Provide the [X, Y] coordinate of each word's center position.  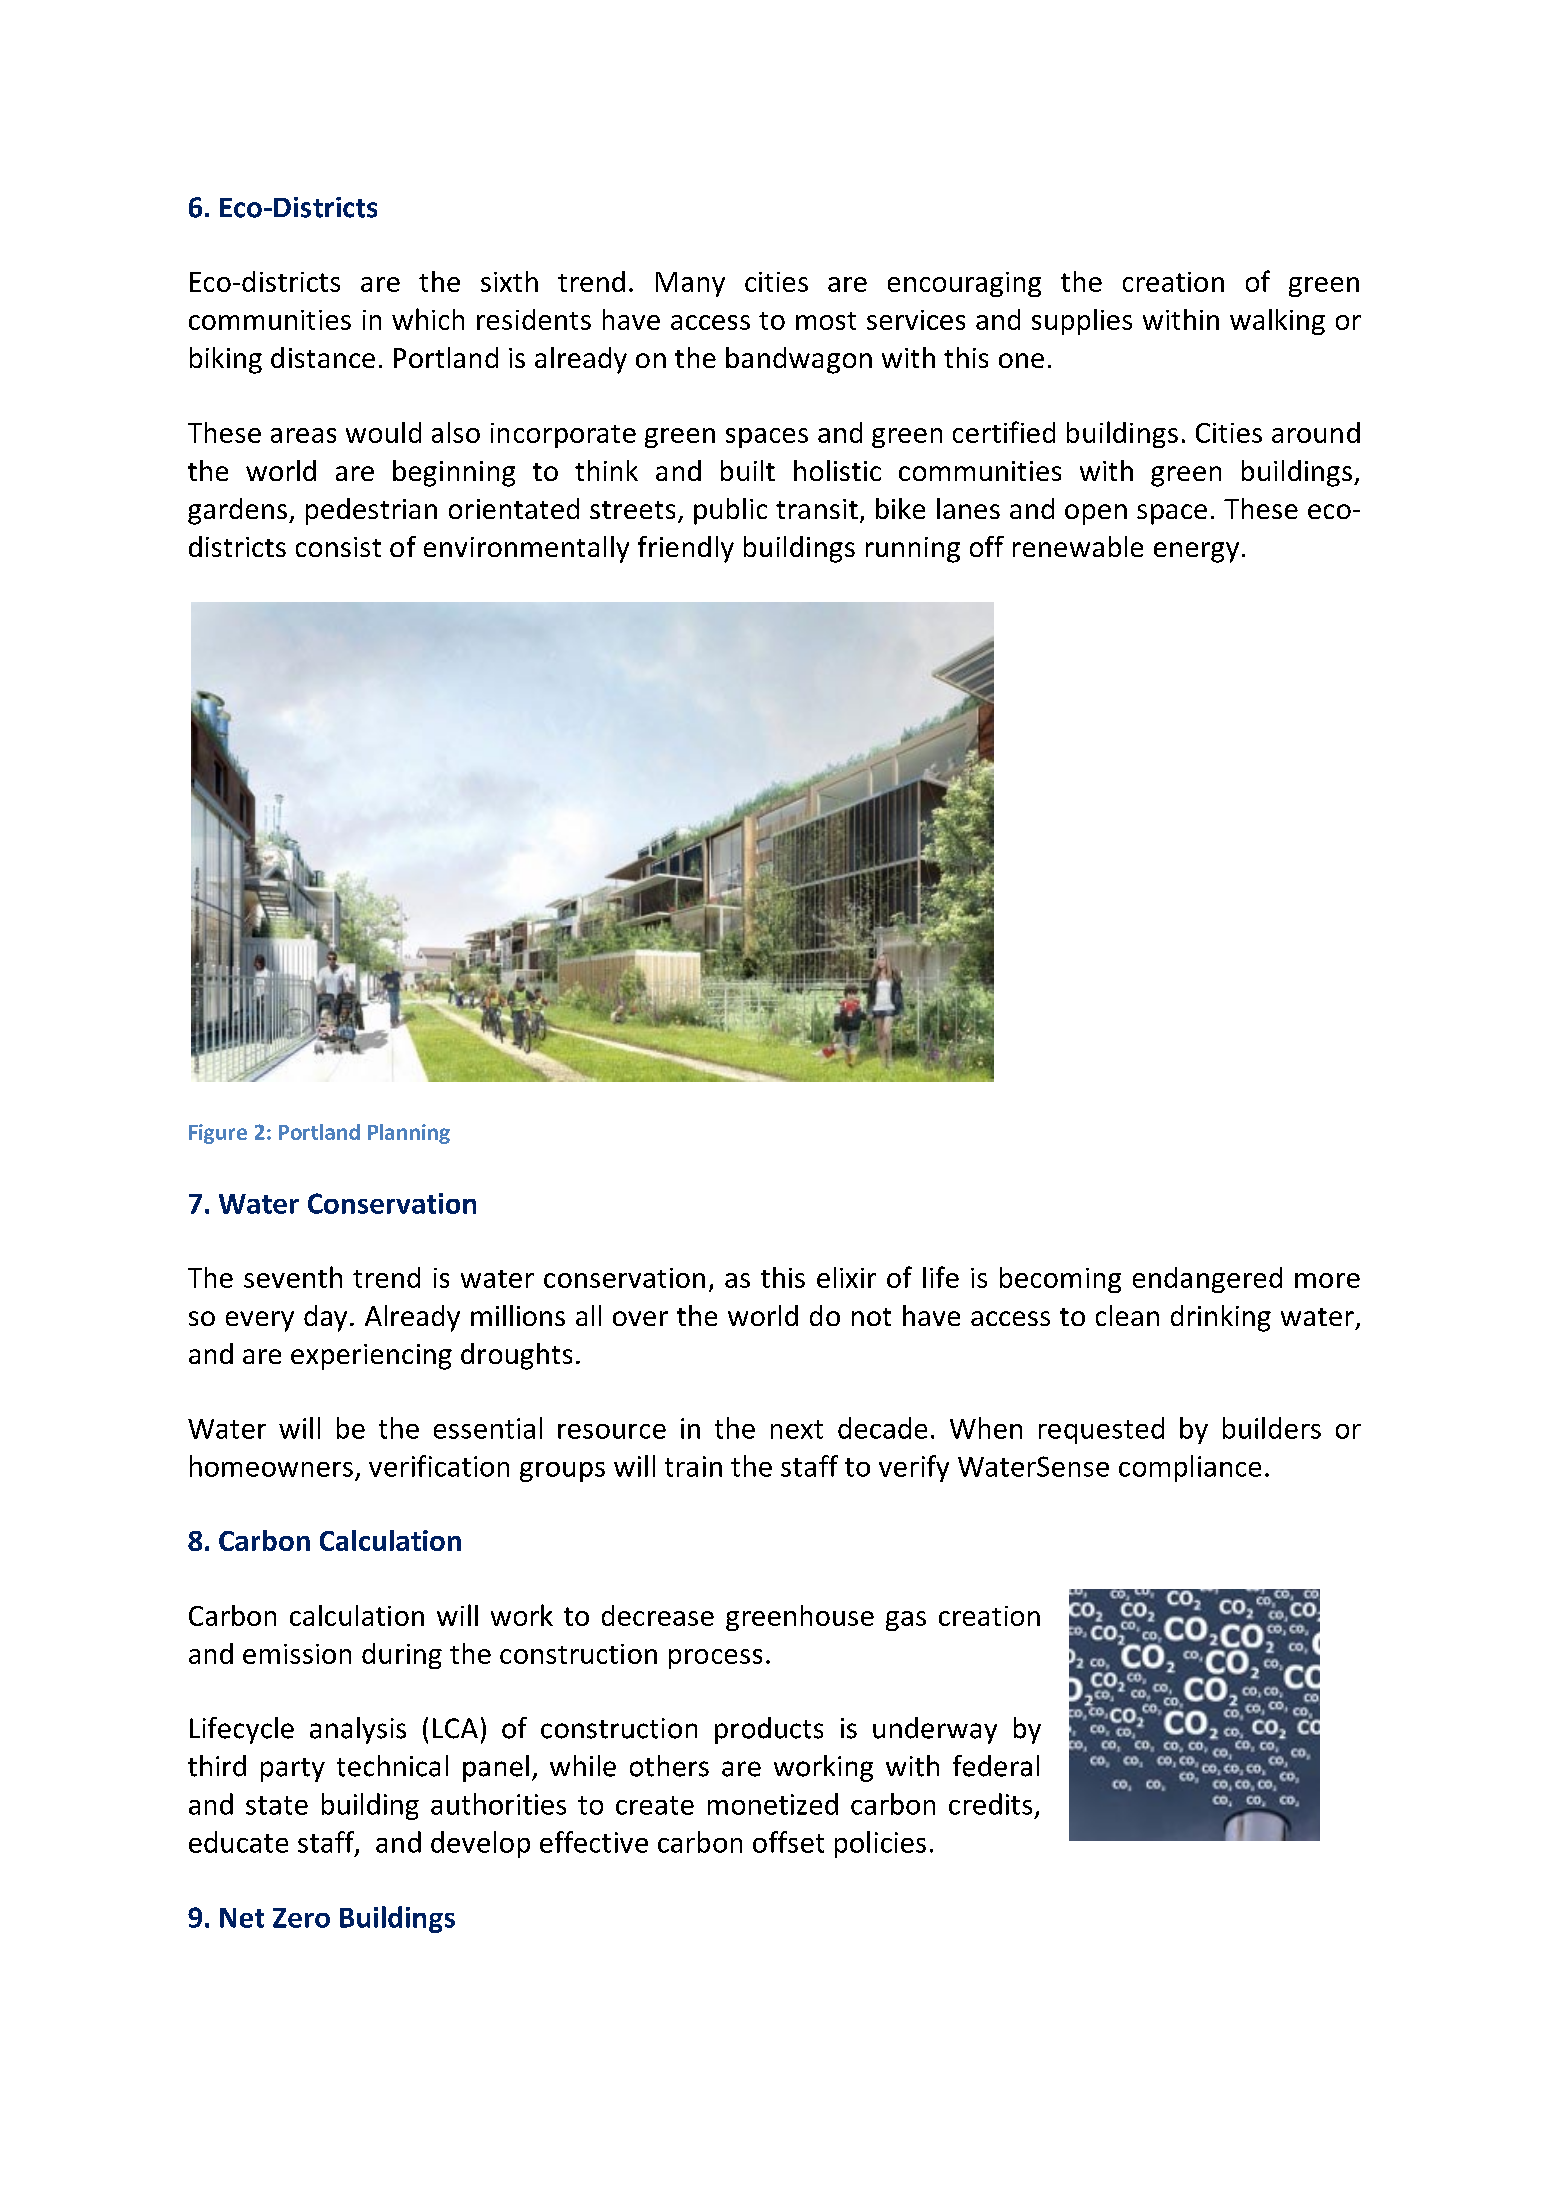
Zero [301, 1918]
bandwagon [799, 360]
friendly [686, 549]
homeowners [271, 1466]
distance [323, 357]
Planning [409, 1134]
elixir [846, 1277]
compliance [1190, 1468]
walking [1277, 322]
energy [1196, 552]
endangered [1207, 1280]
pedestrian [371, 511]
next [797, 1429]
